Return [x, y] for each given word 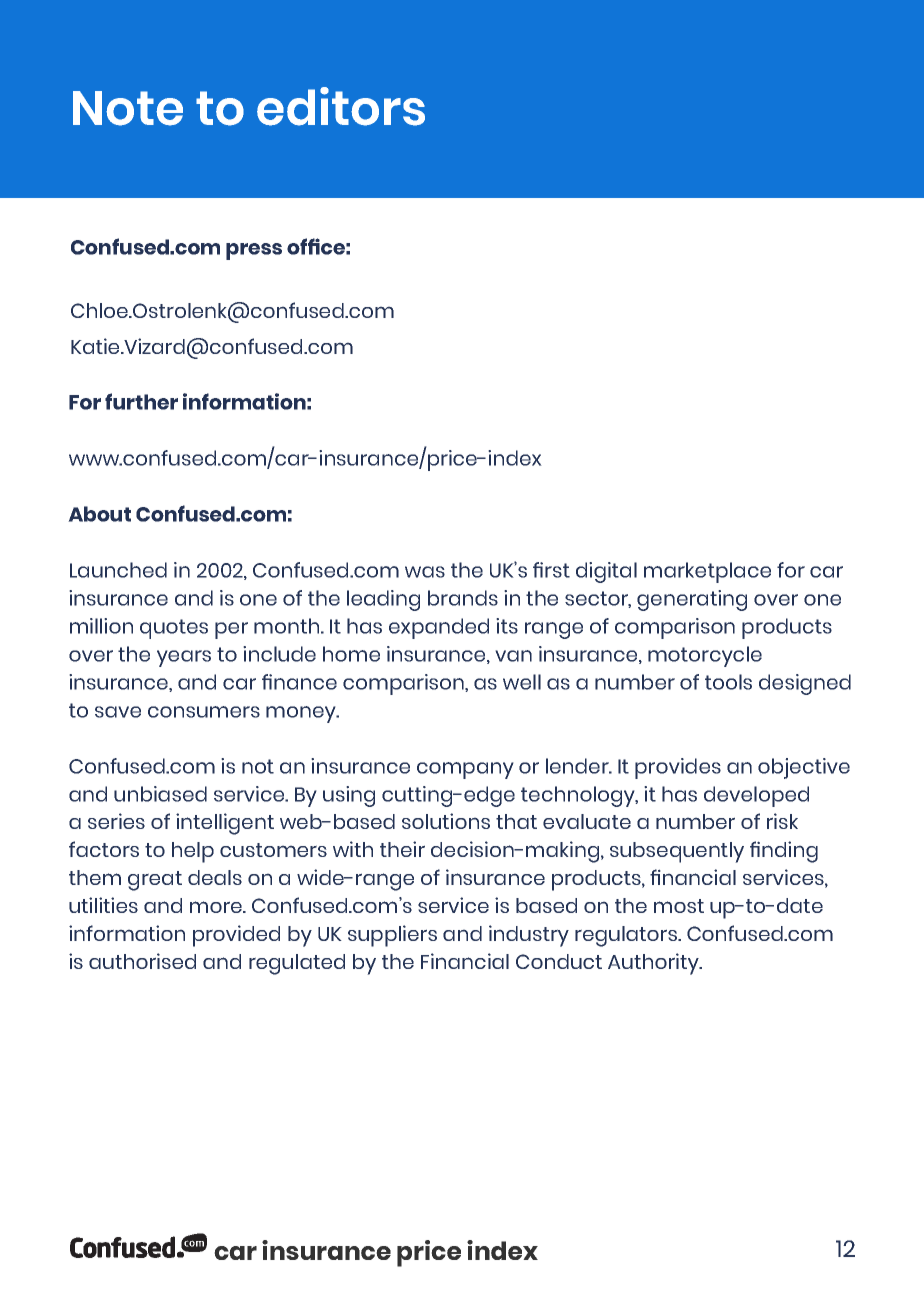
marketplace [707, 572]
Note [128, 108]
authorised [142, 961]
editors [341, 106]
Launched [118, 570]
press [254, 251]
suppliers [392, 936]
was [425, 572]
